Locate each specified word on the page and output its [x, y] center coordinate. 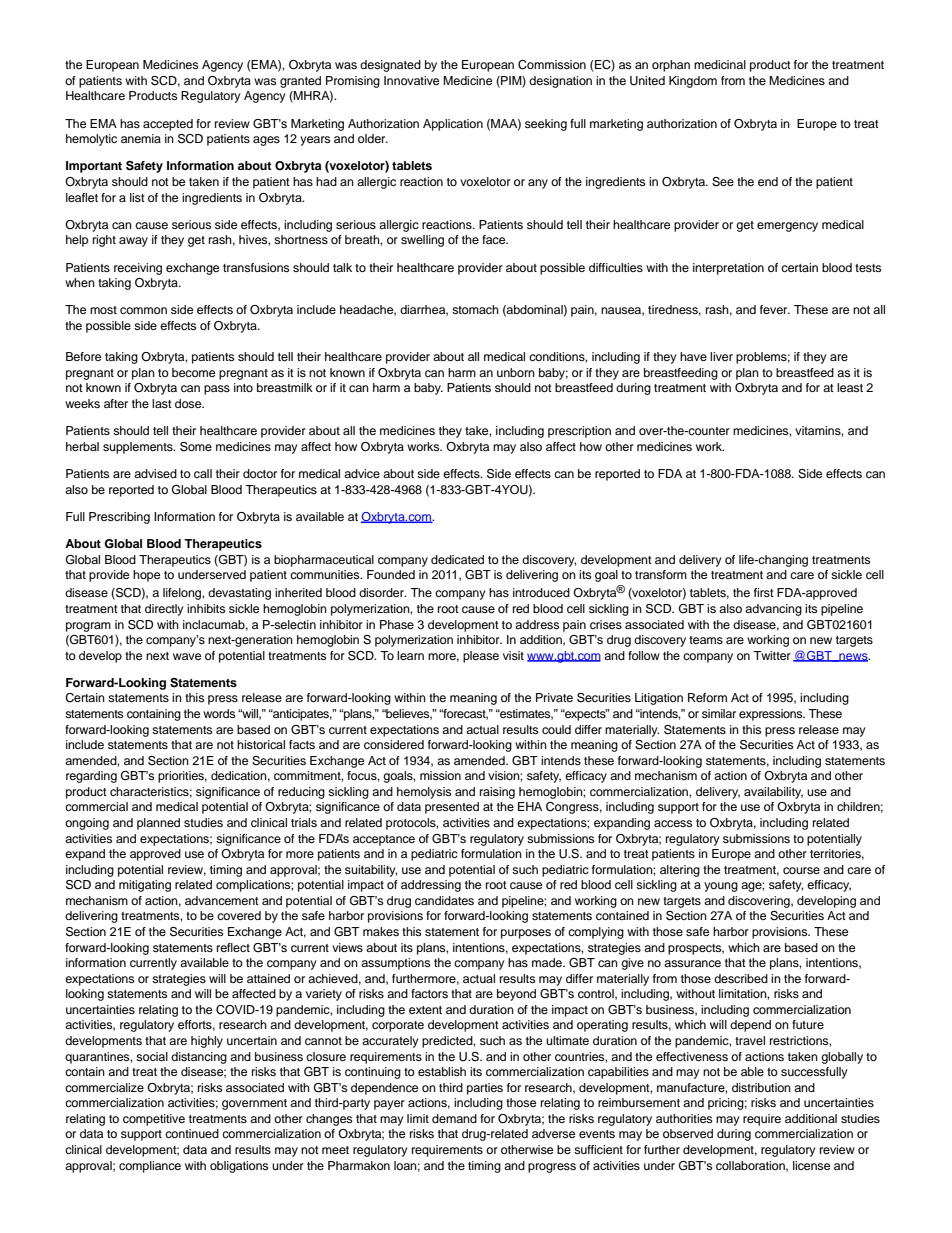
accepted [168, 125]
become [193, 372]
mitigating [145, 886]
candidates [444, 900]
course [801, 870]
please [481, 657]
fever [775, 309]
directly [164, 610]
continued [192, 1133]
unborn [516, 372]
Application [453, 125]
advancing [773, 610]
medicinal [720, 64]
